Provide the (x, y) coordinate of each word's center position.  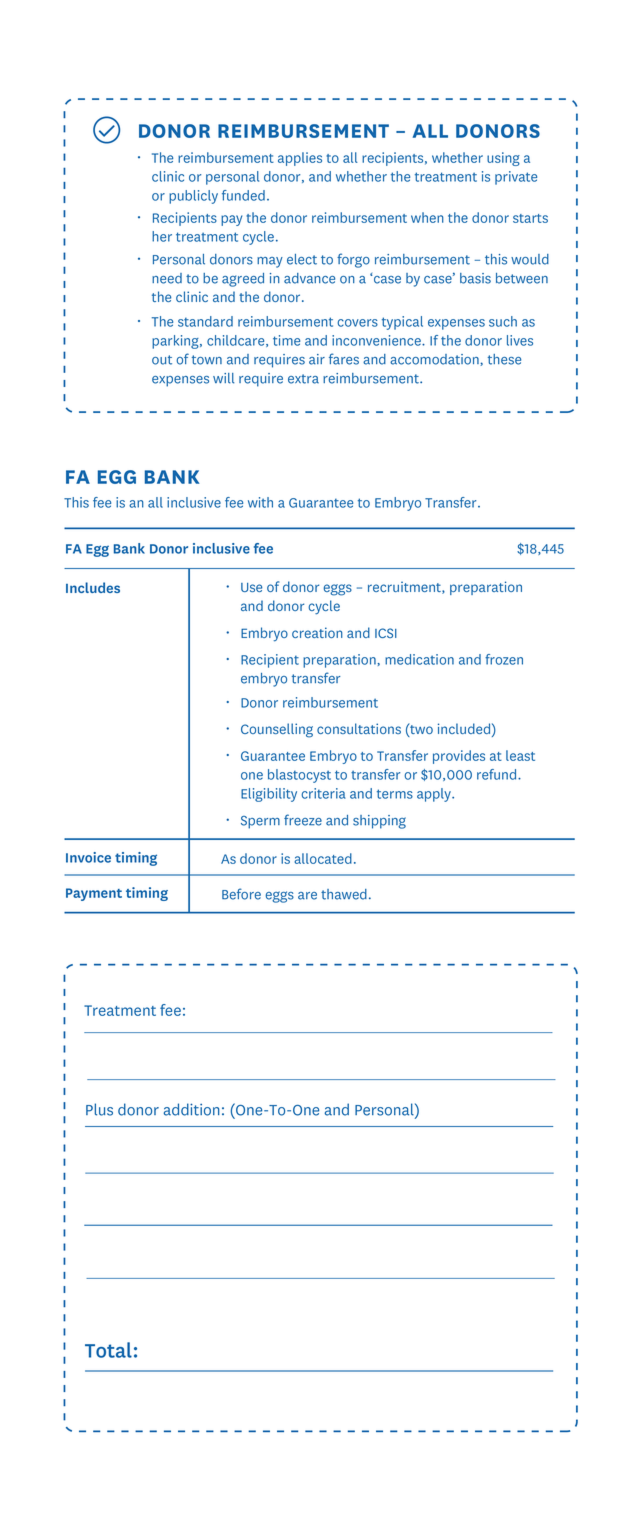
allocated (323, 858)
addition (192, 1109)
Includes (93, 587)
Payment (94, 894)
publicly (193, 197)
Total (108, 1350)
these (504, 359)
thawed (344, 894)
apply (435, 795)
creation (317, 632)
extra (303, 379)
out (162, 360)
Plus (99, 1109)
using (503, 159)
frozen (504, 659)
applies (300, 159)
